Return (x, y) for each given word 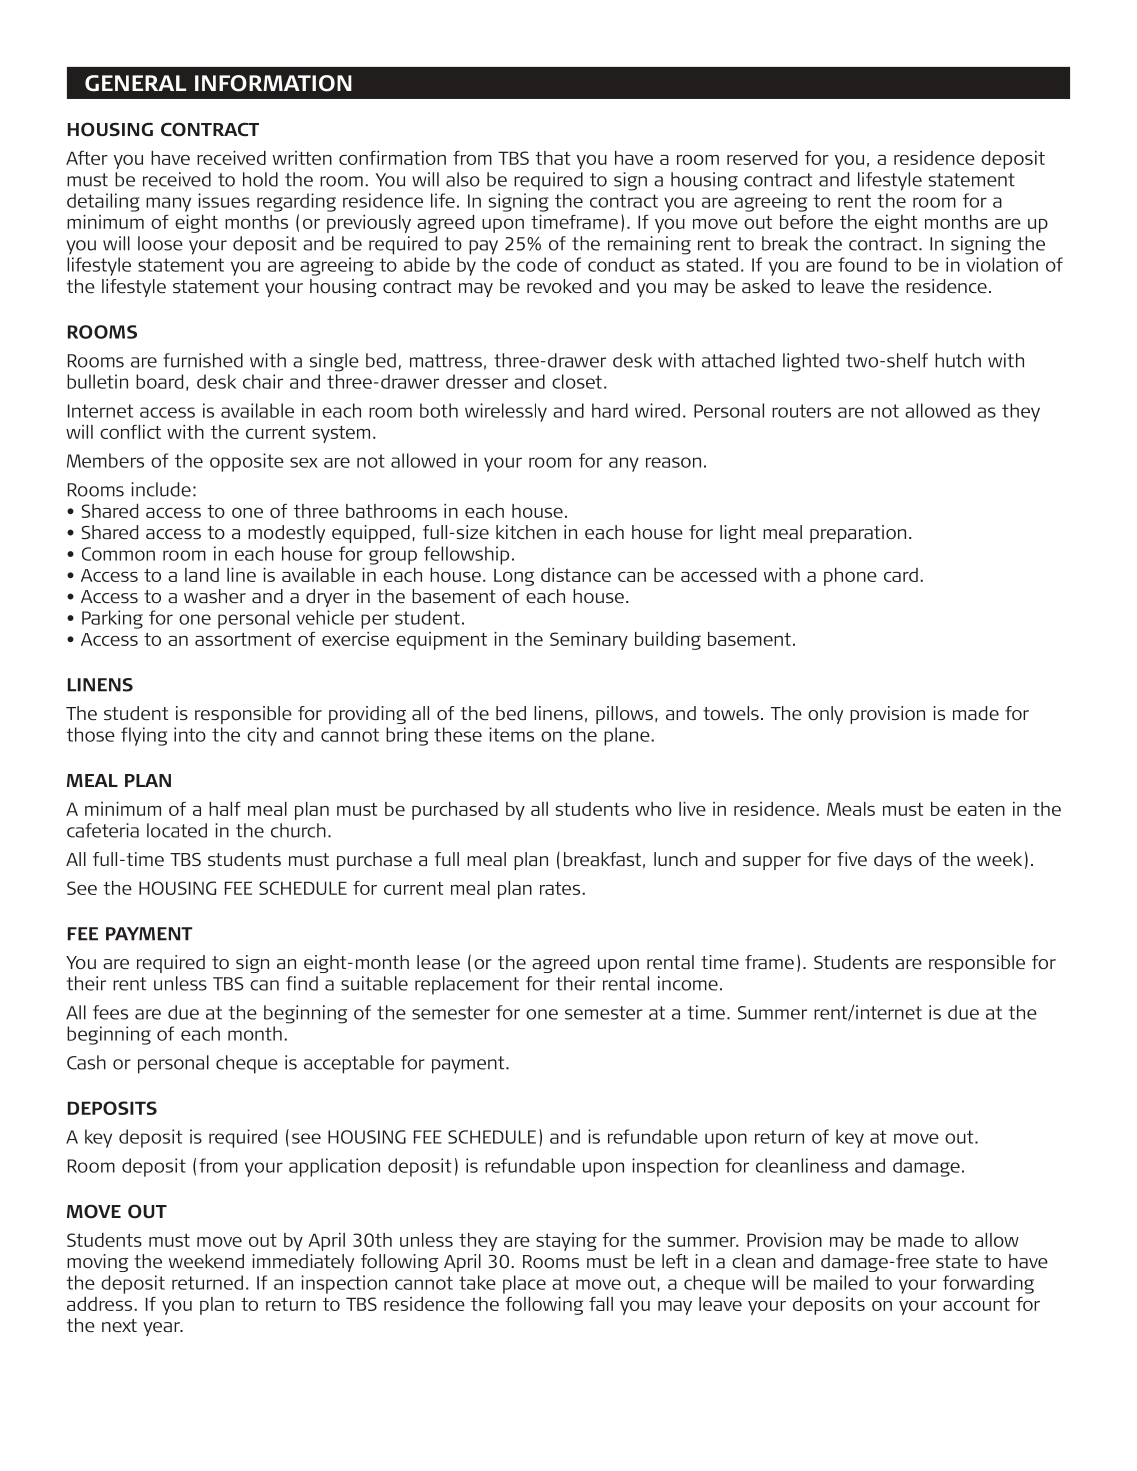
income (688, 983)
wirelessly (506, 412)
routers (801, 411)
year (162, 1329)
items (511, 734)
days (893, 861)
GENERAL (135, 83)
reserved (762, 158)
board (159, 381)
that (552, 158)
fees (110, 1012)
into (190, 734)
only (825, 715)
